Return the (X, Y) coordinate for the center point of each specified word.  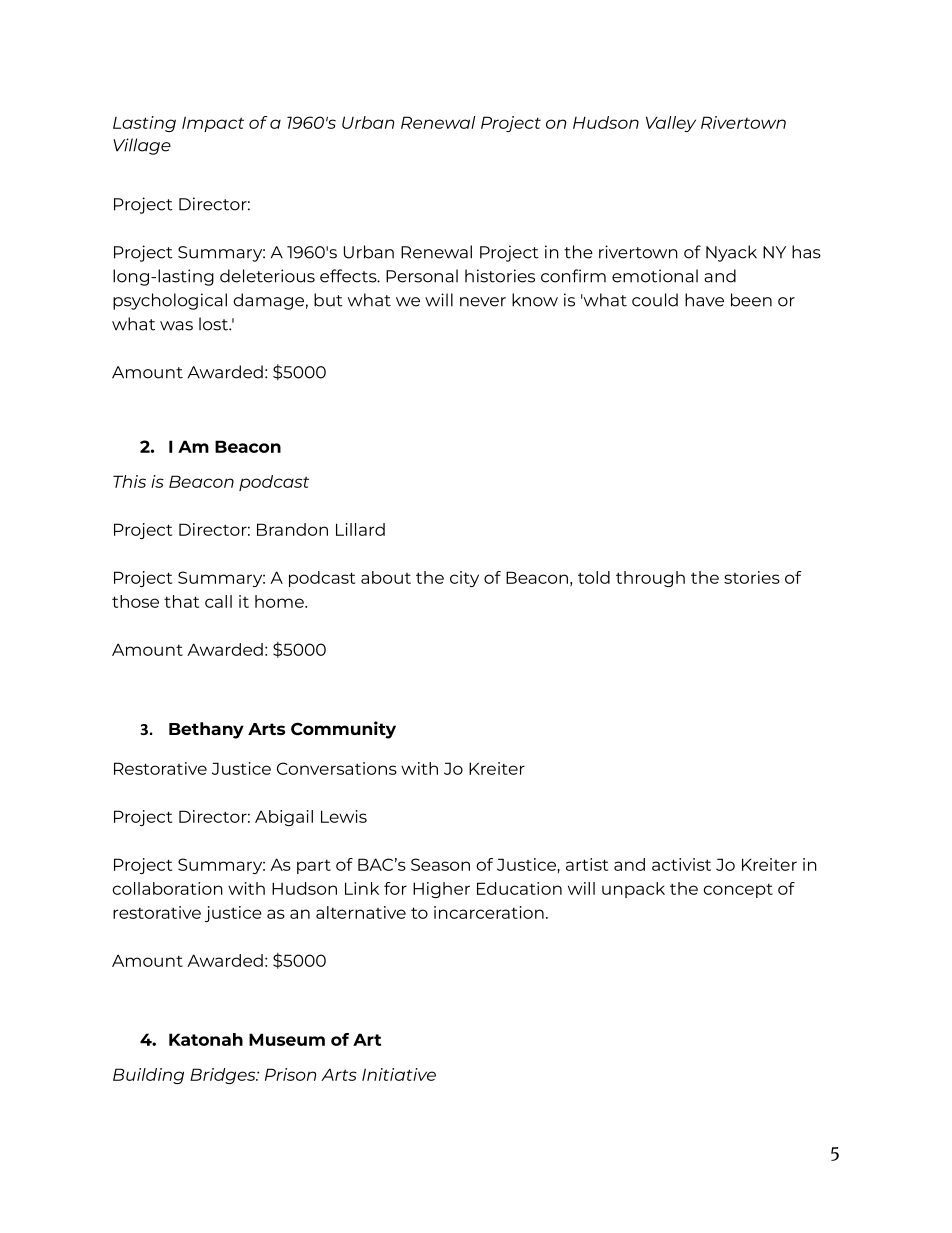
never (483, 302)
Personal (422, 276)
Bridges (224, 1076)
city (464, 579)
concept (738, 890)
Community (343, 730)
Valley (671, 124)
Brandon (292, 529)
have (704, 300)
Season (440, 864)
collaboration (167, 888)
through (650, 579)
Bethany (206, 730)
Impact (213, 124)
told (594, 577)
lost (214, 324)
